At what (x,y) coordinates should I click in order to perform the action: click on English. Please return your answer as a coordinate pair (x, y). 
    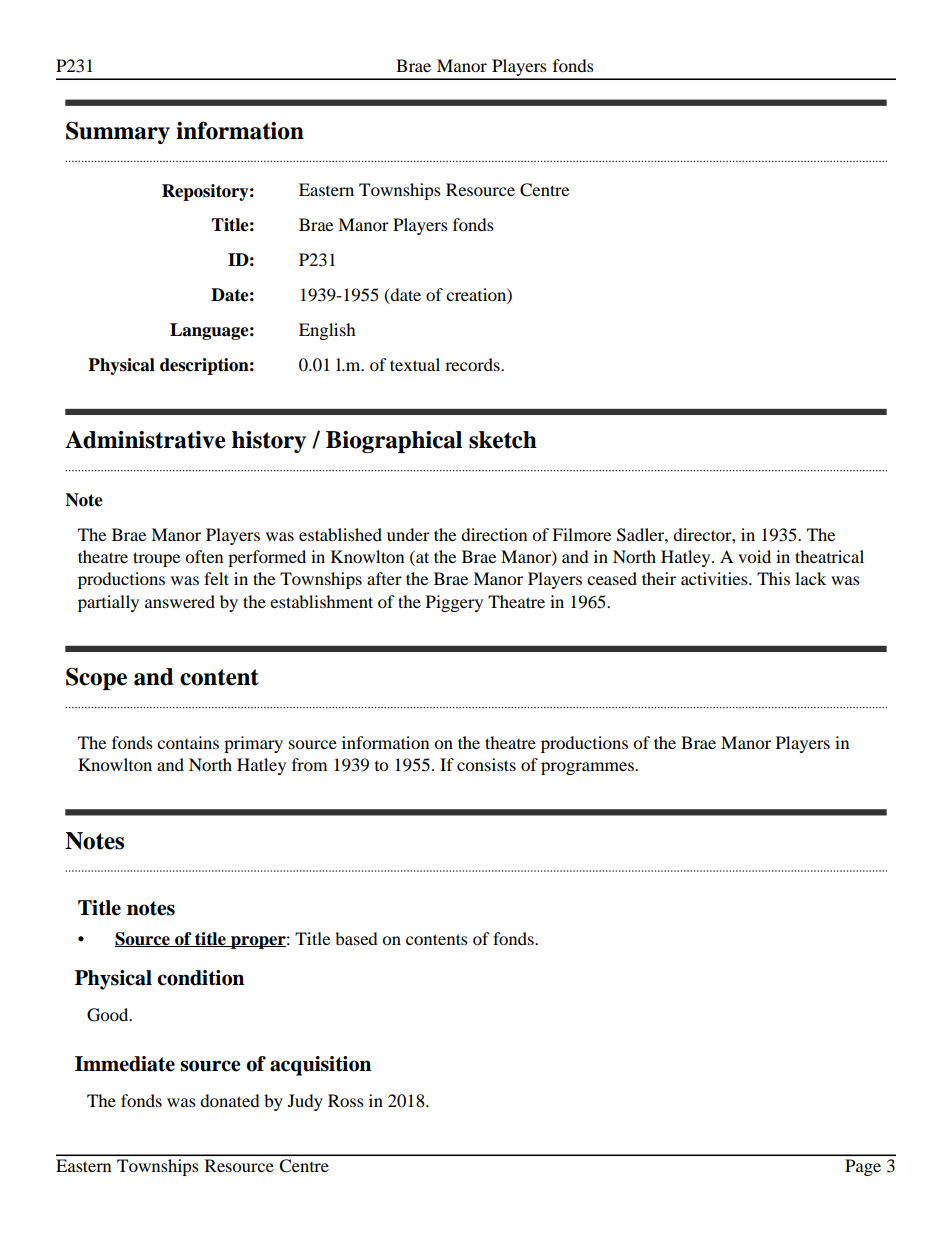
    Looking at the image, I should click on (327, 331).
